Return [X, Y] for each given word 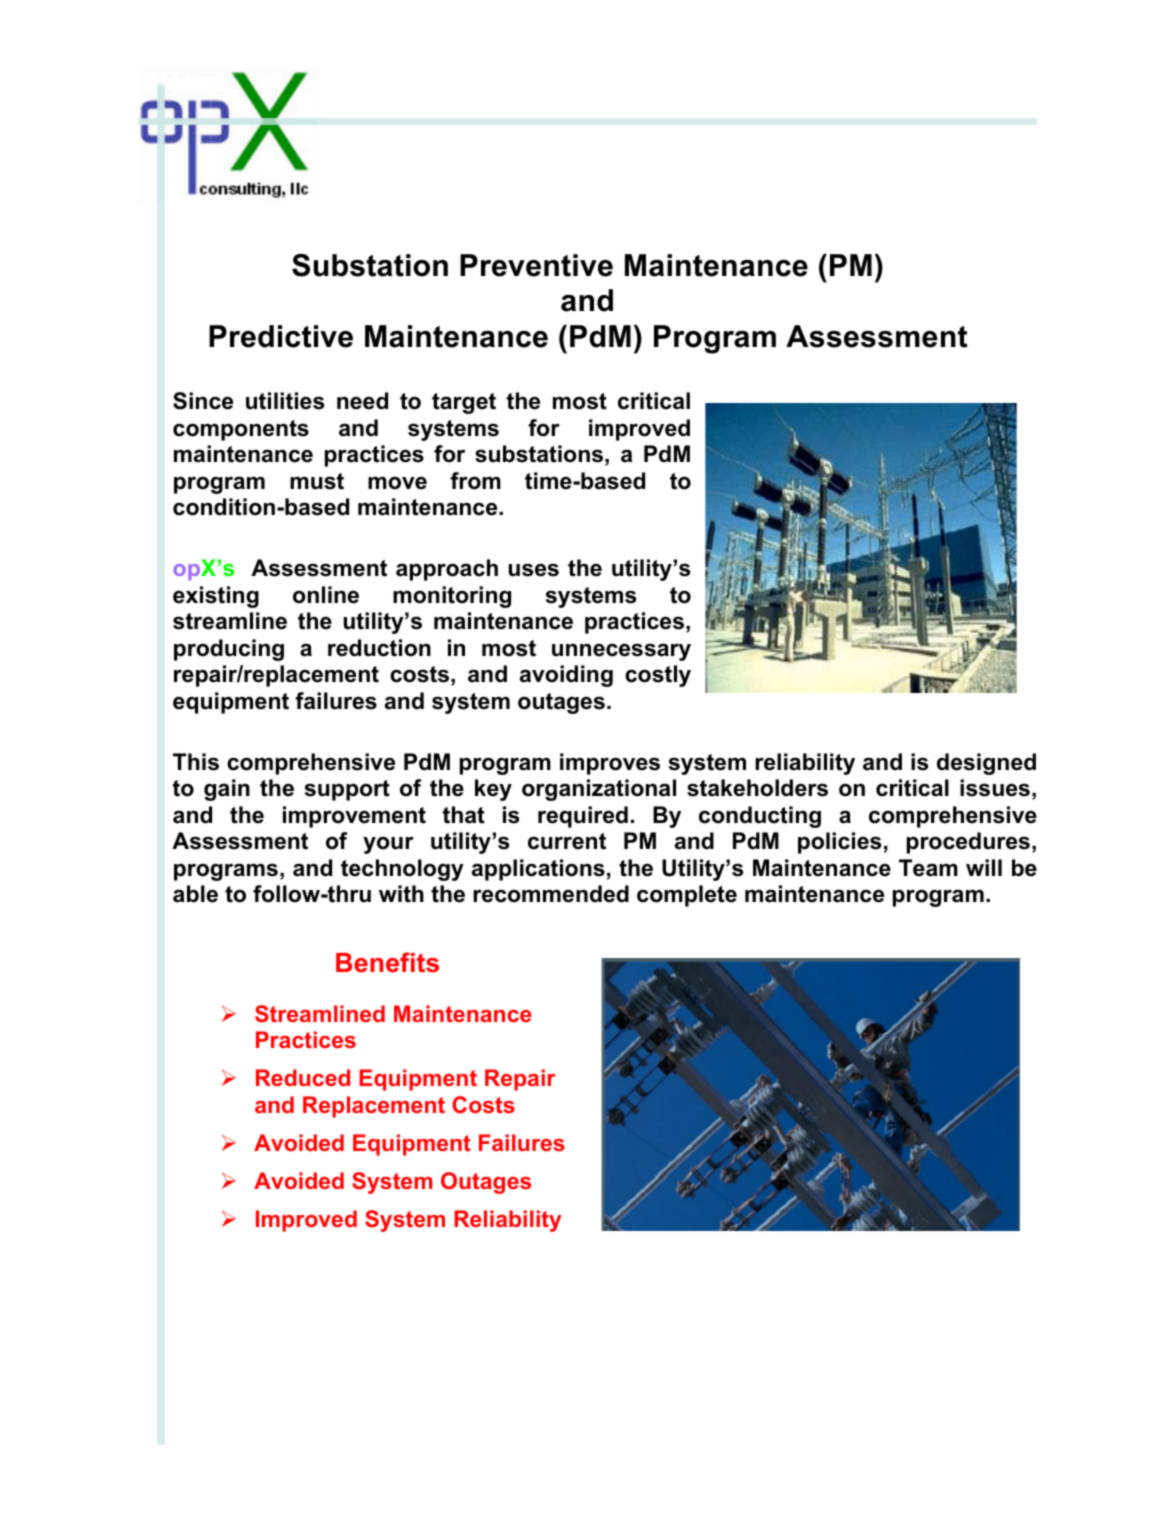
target [464, 403]
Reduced [303, 1077]
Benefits [387, 962]
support [347, 790]
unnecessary [621, 652]
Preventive [536, 265]
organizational [599, 790]
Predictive [281, 336]
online [326, 595]
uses [534, 570]
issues [995, 788]
